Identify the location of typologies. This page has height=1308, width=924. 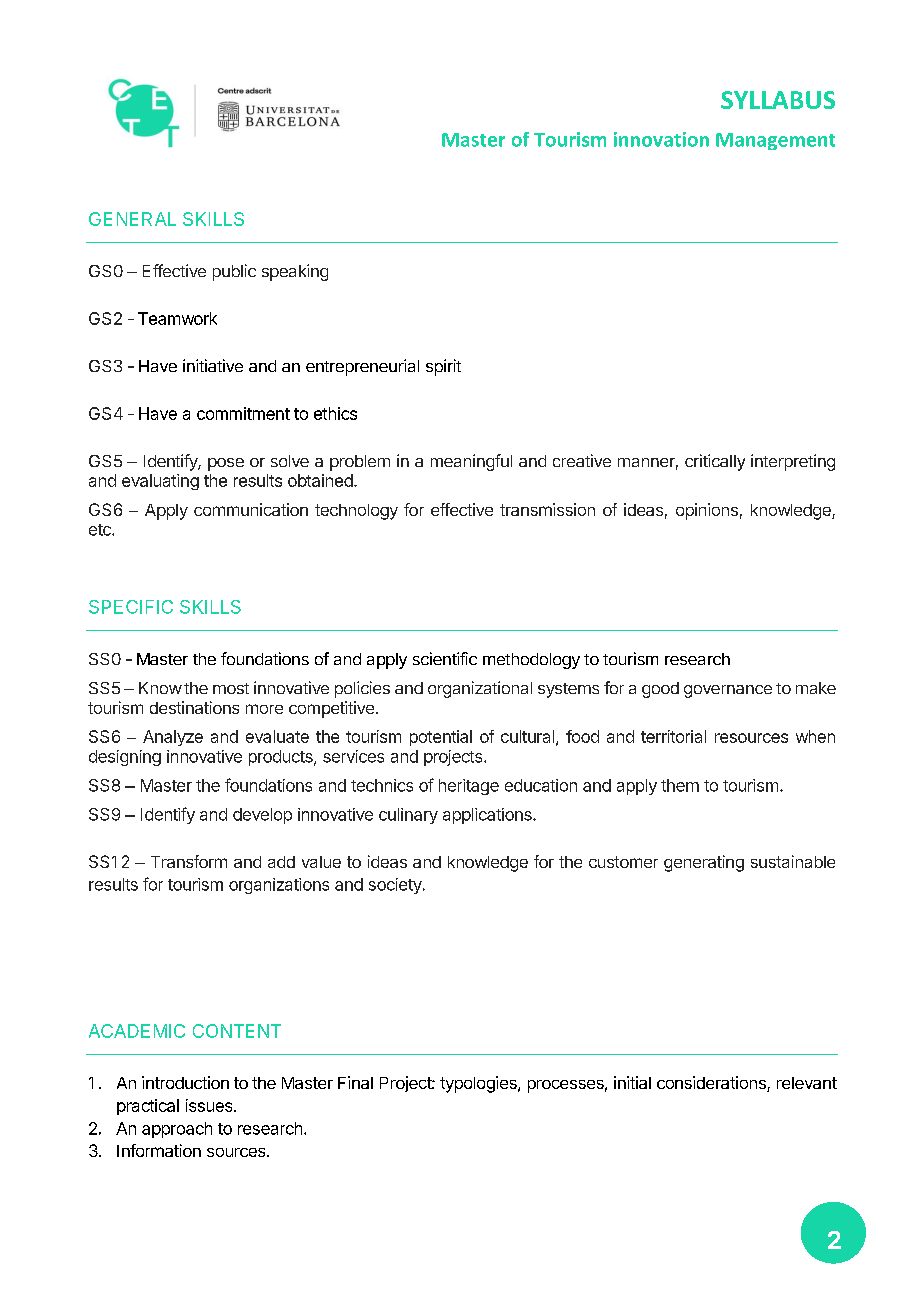
(479, 1084).
